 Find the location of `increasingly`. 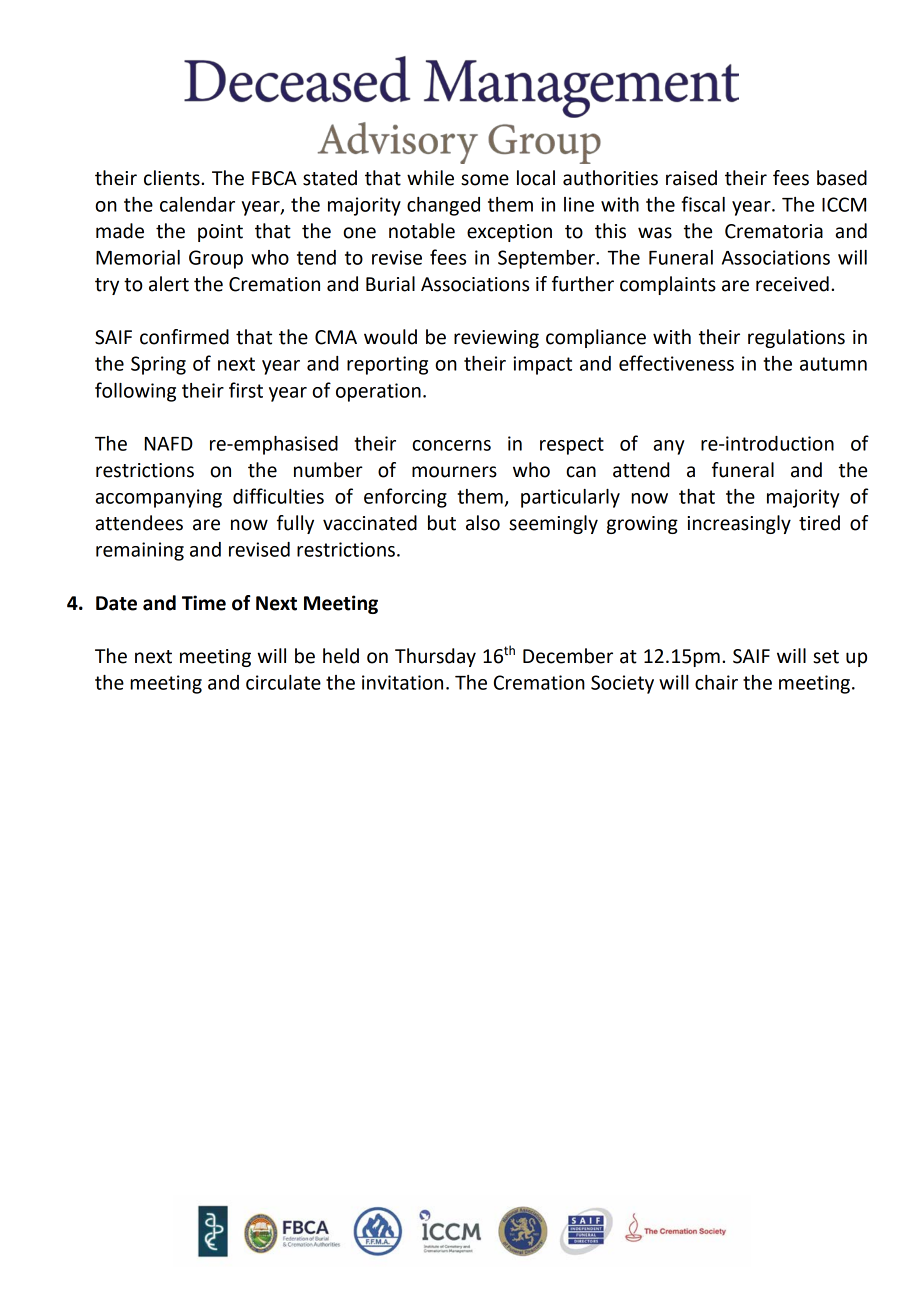

increasingly is located at coordinates (739, 524).
